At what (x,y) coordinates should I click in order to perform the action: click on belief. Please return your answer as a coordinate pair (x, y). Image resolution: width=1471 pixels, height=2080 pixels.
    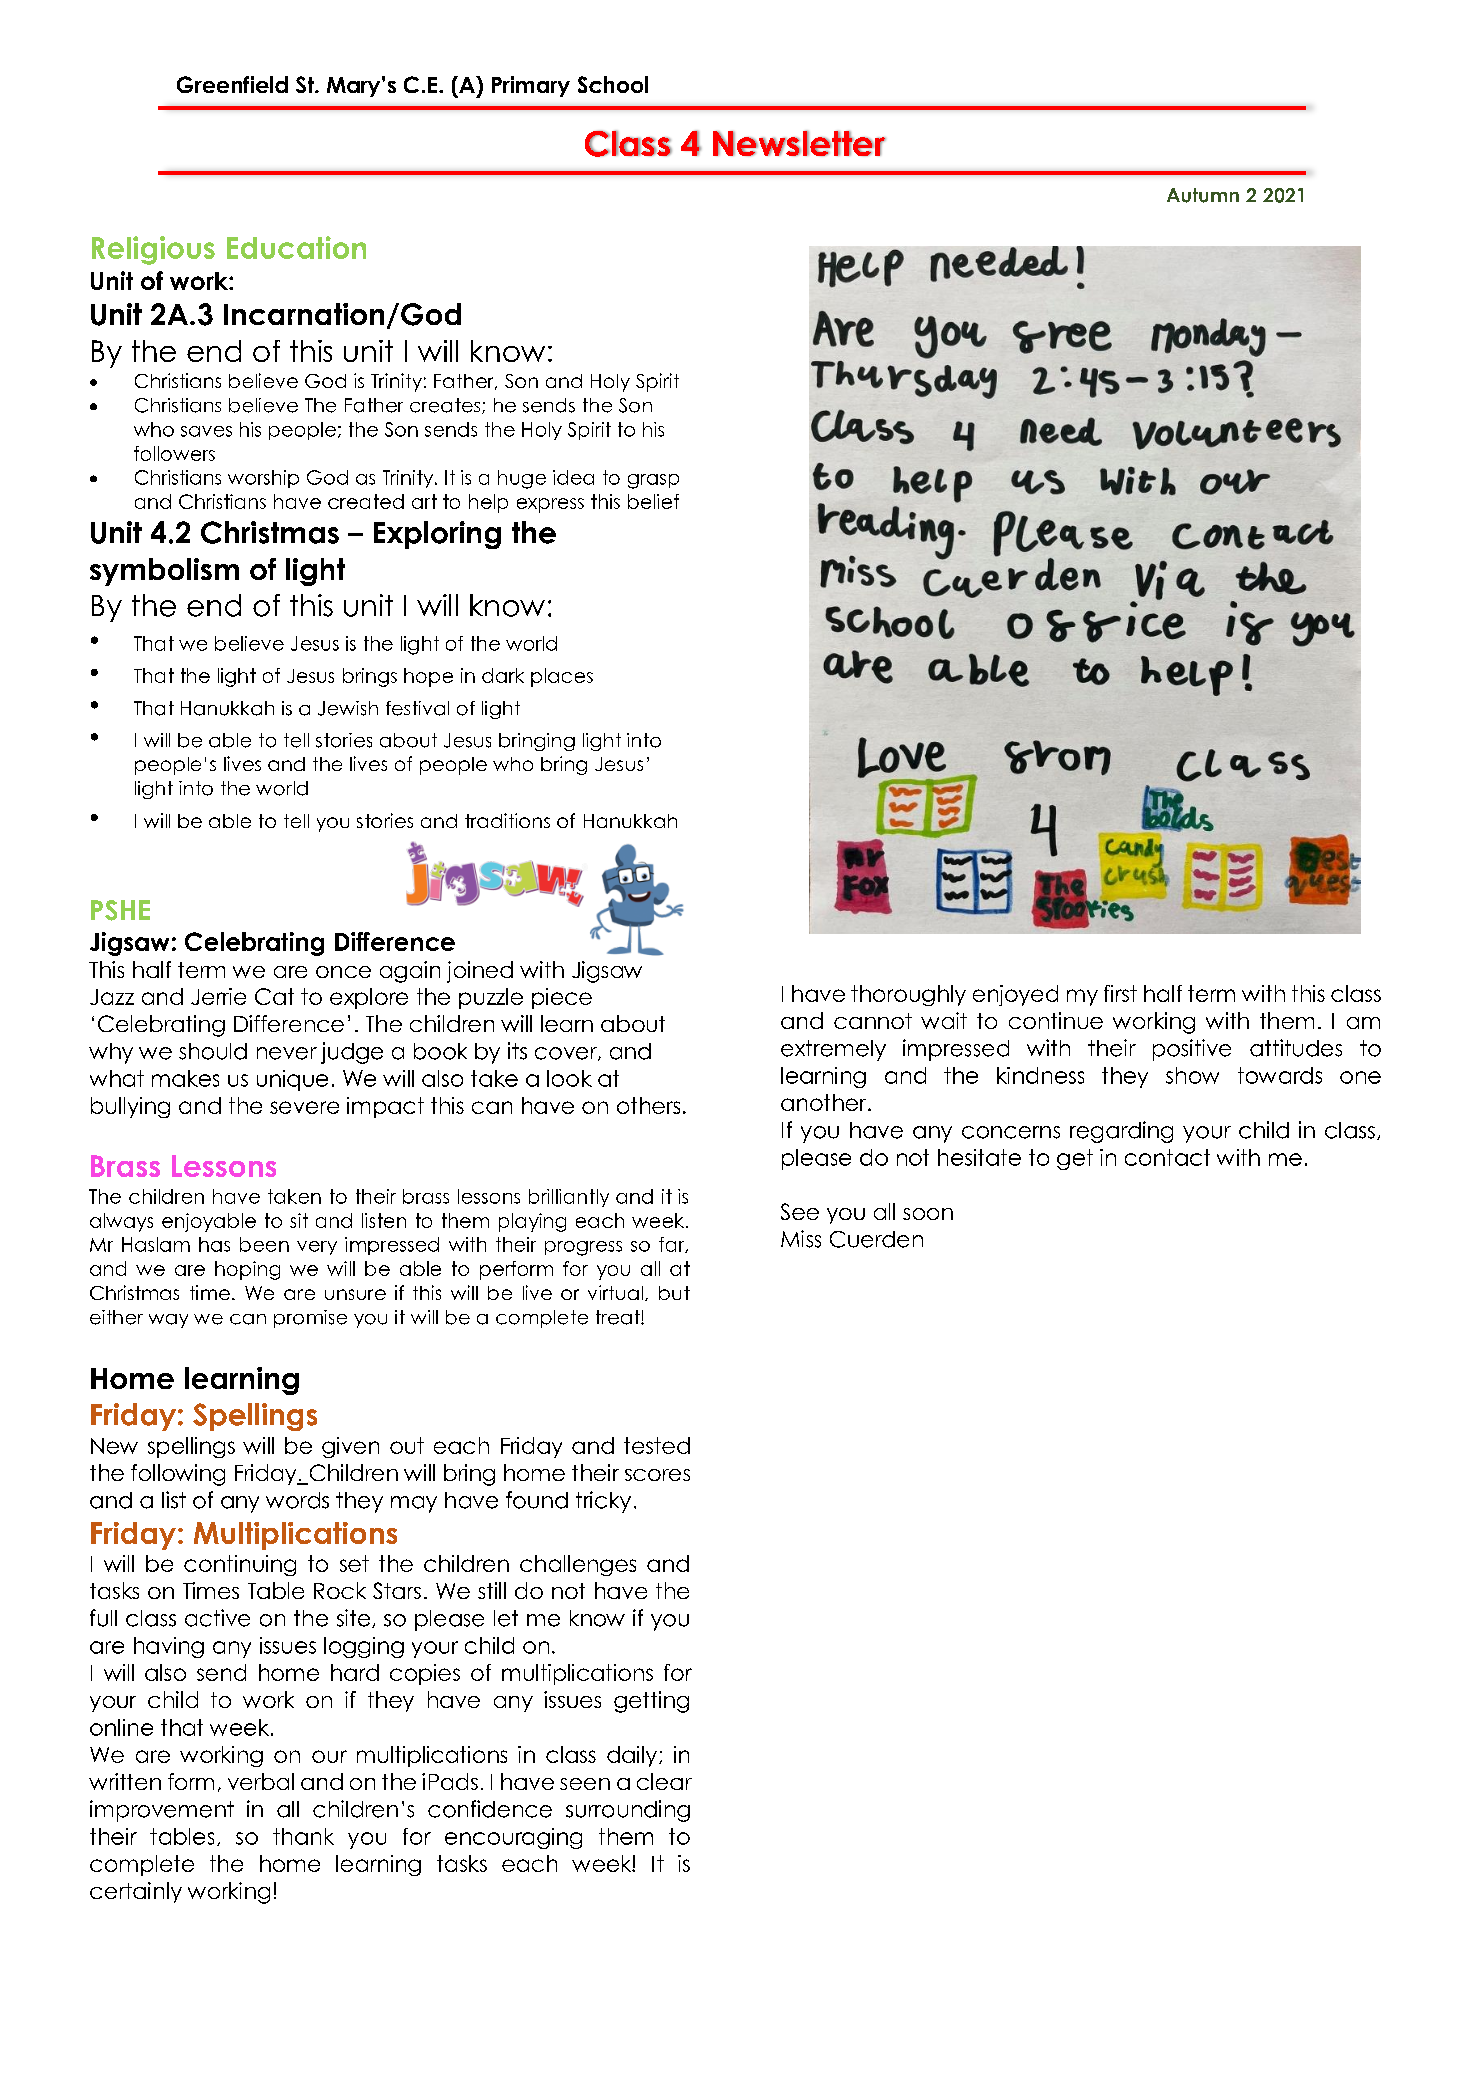
    Looking at the image, I should click on (653, 501).
